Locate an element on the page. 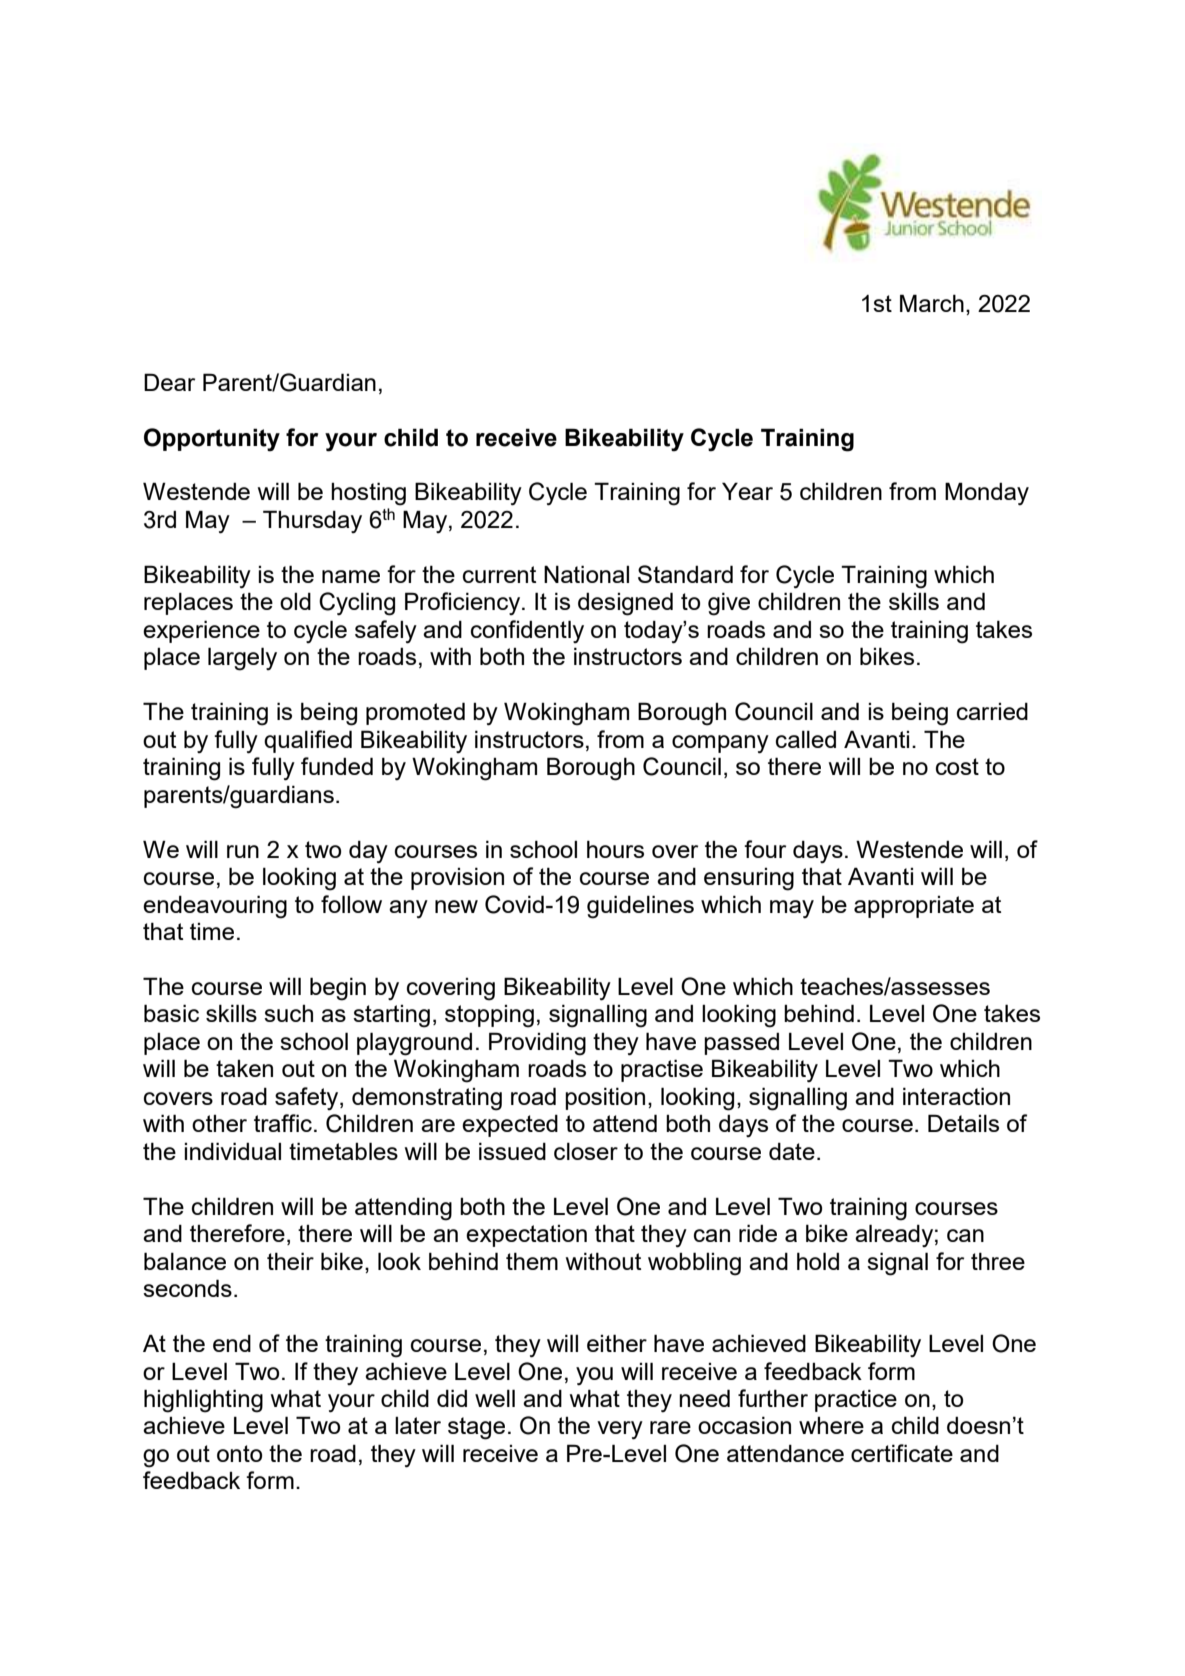  hold is located at coordinates (818, 1261).
